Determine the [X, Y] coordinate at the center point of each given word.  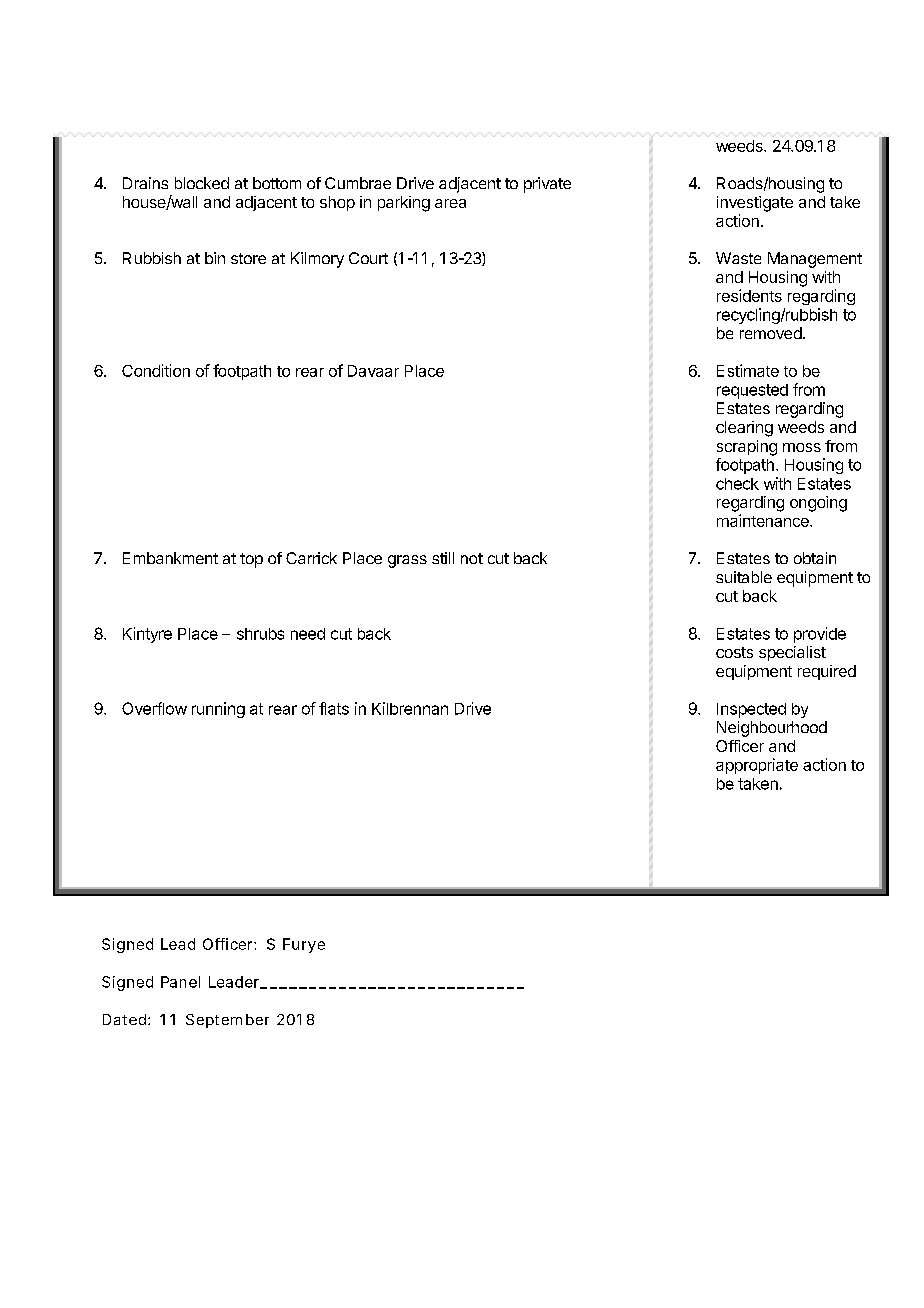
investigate [755, 204]
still [443, 558]
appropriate [757, 766]
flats [334, 708]
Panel [180, 982]
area [450, 203]
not [472, 558]
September [227, 1021]
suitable [744, 577]
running [218, 710]
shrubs [260, 634]
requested [752, 391]
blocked [202, 183]
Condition [156, 370]
